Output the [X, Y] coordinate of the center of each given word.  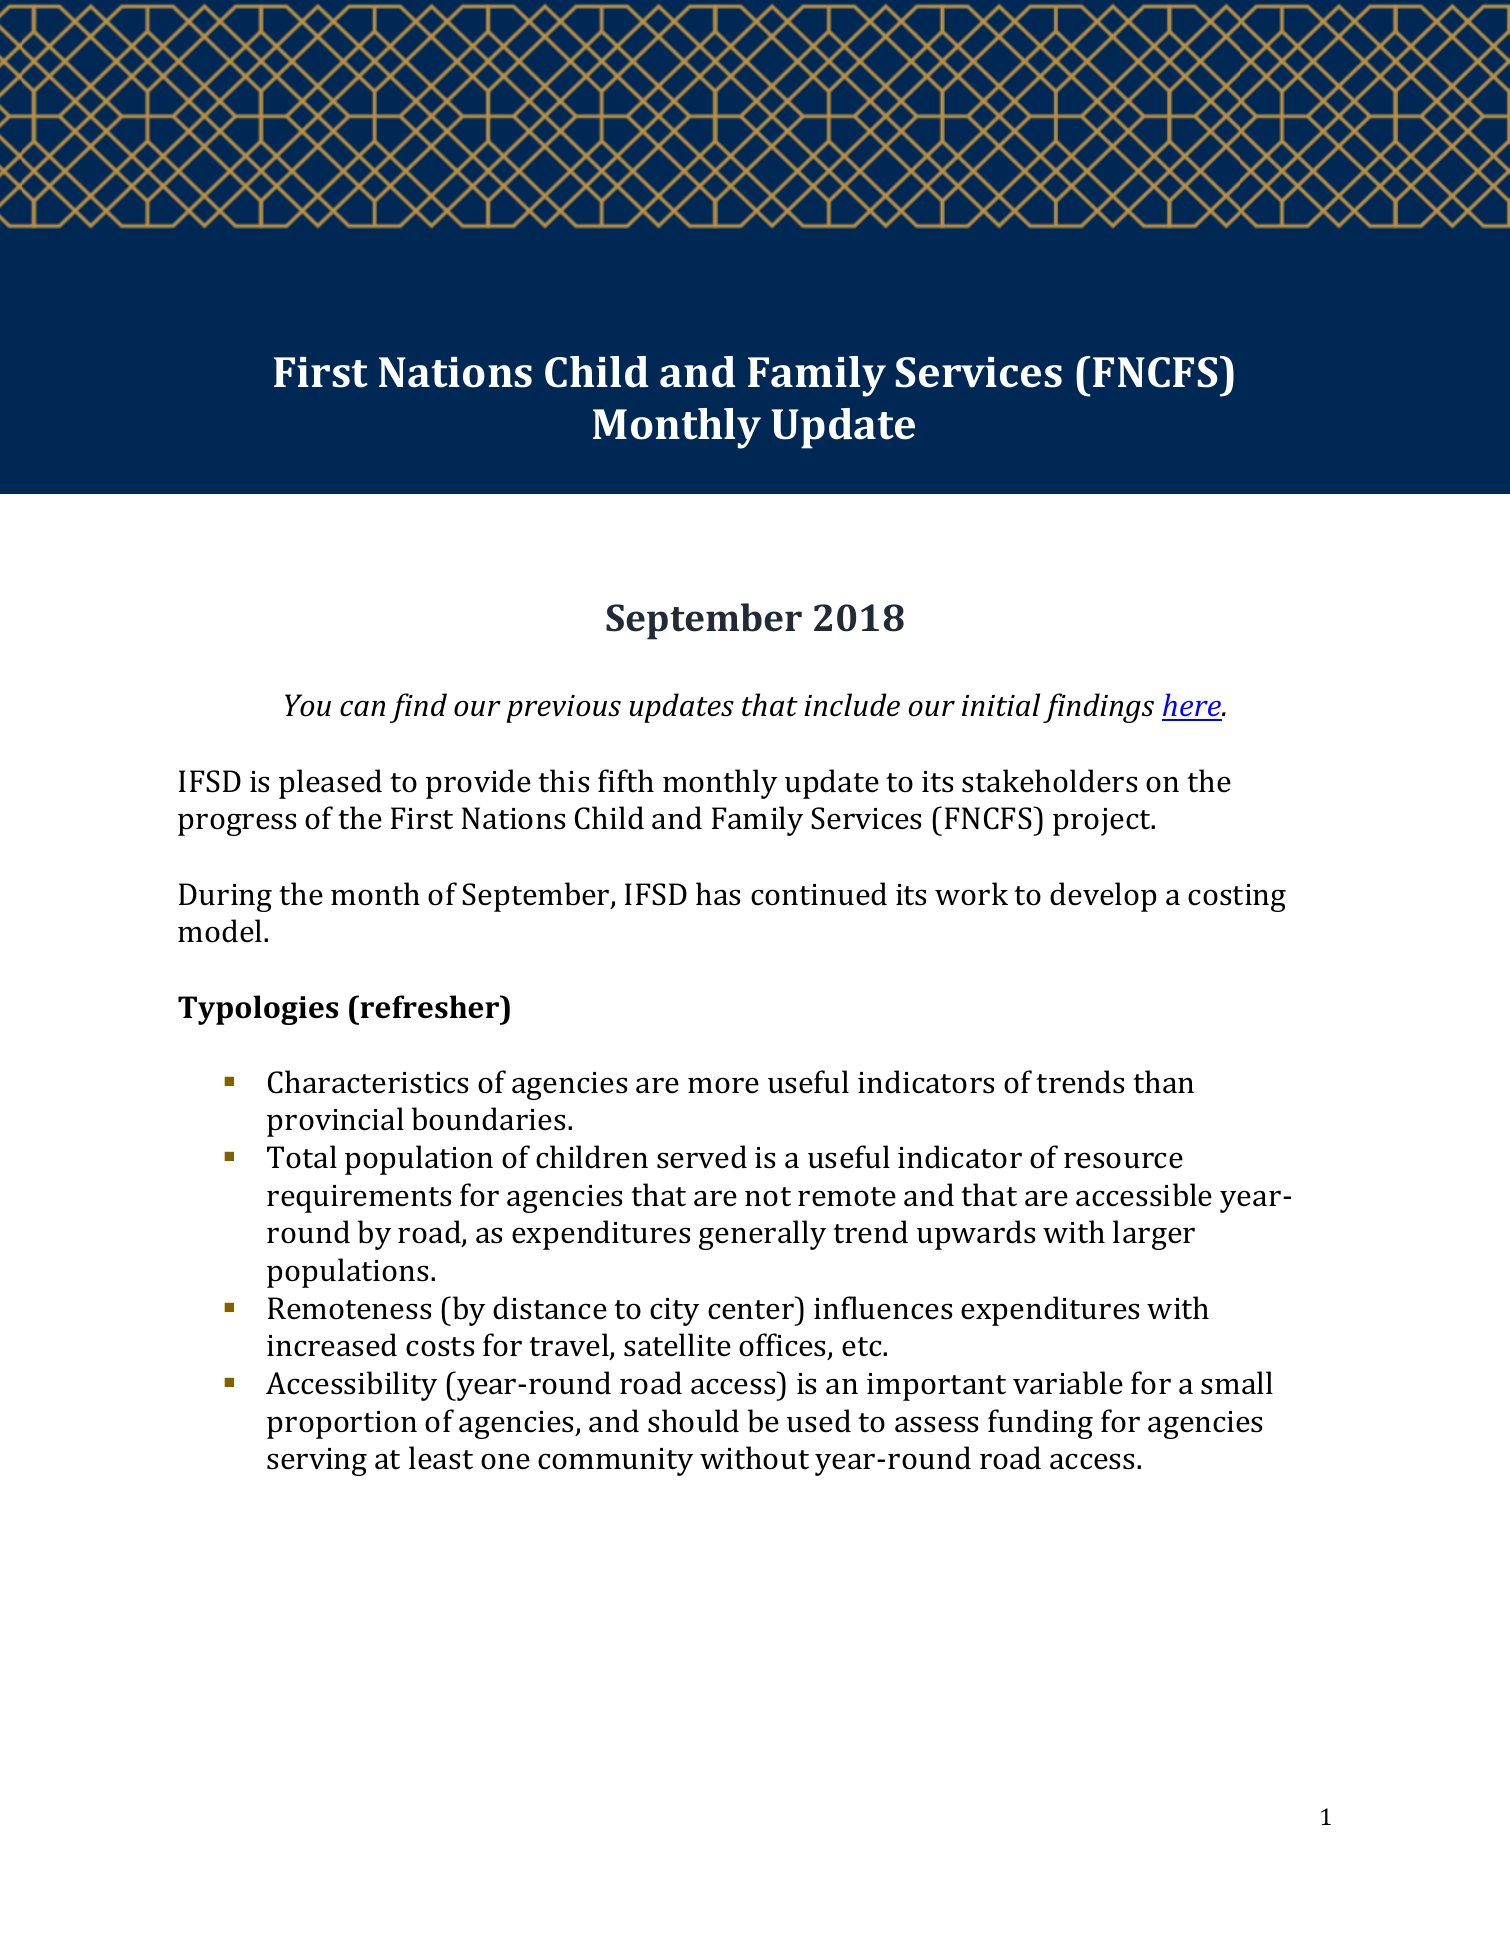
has [718, 894]
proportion [342, 1425]
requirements [359, 1199]
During [225, 897]
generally [762, 1235]
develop [1103, 897]
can [362, 708]
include [852, 705]
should [693, 1421]
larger [1154, 1235]
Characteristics [368, 1082]
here [1192, 706]
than [1163, 1082]
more [723, 1085]
